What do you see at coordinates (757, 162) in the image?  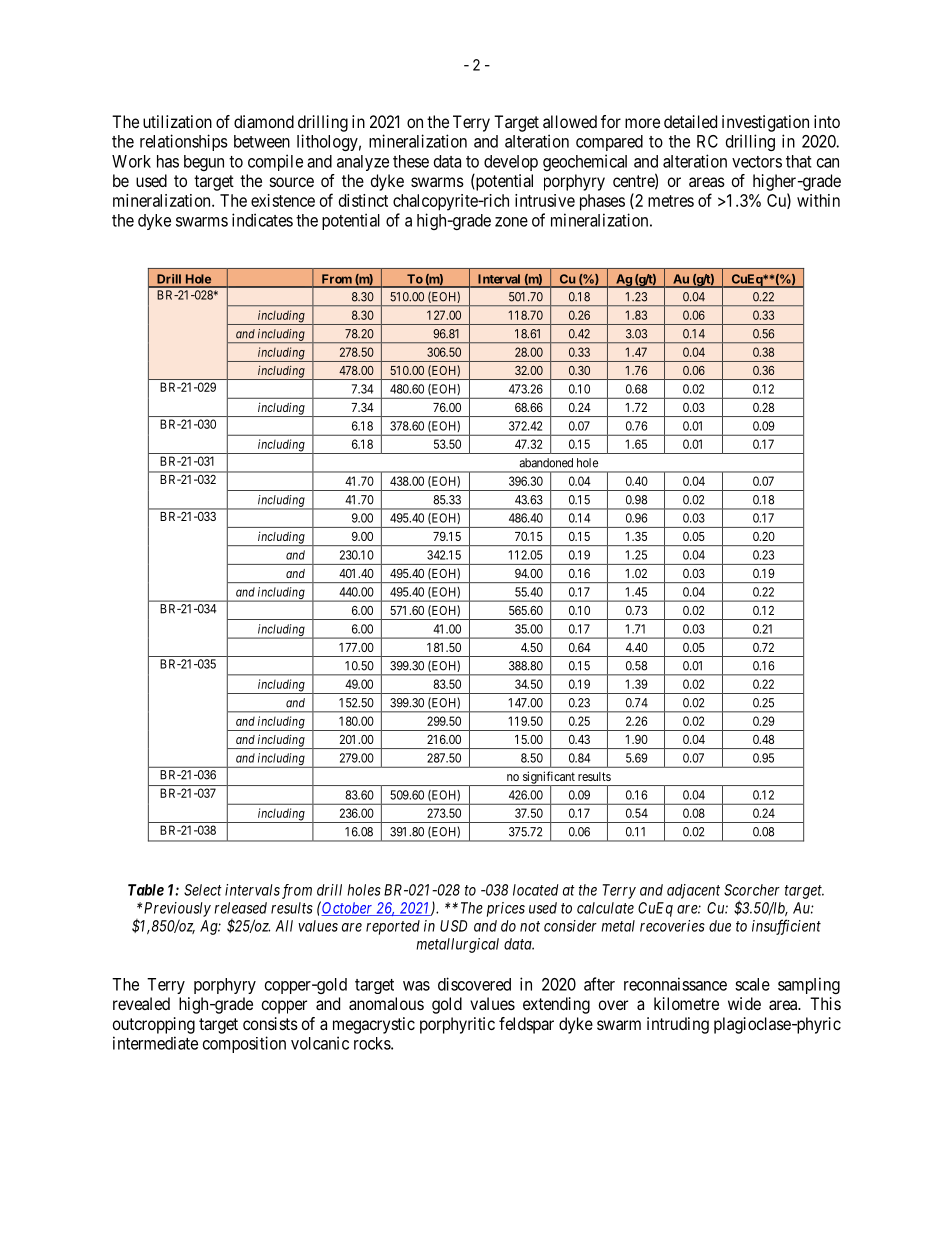 I see `vectors` at bounding box center [757, 162].
